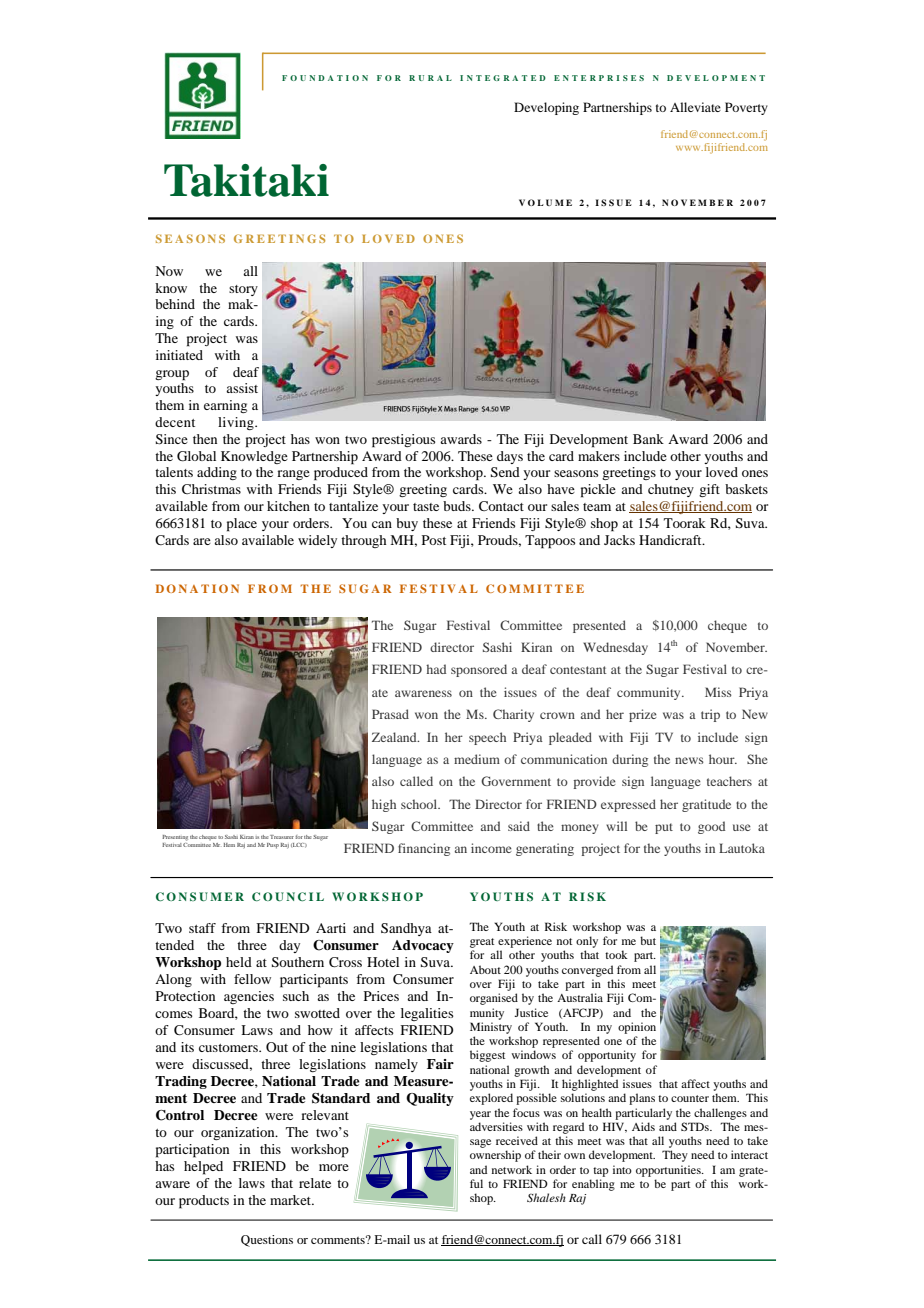 This screenshot has width=924, height=1308. Describe the element at coordinates (669, 1171) in the screenshot. I see `opportunities` at that location.
